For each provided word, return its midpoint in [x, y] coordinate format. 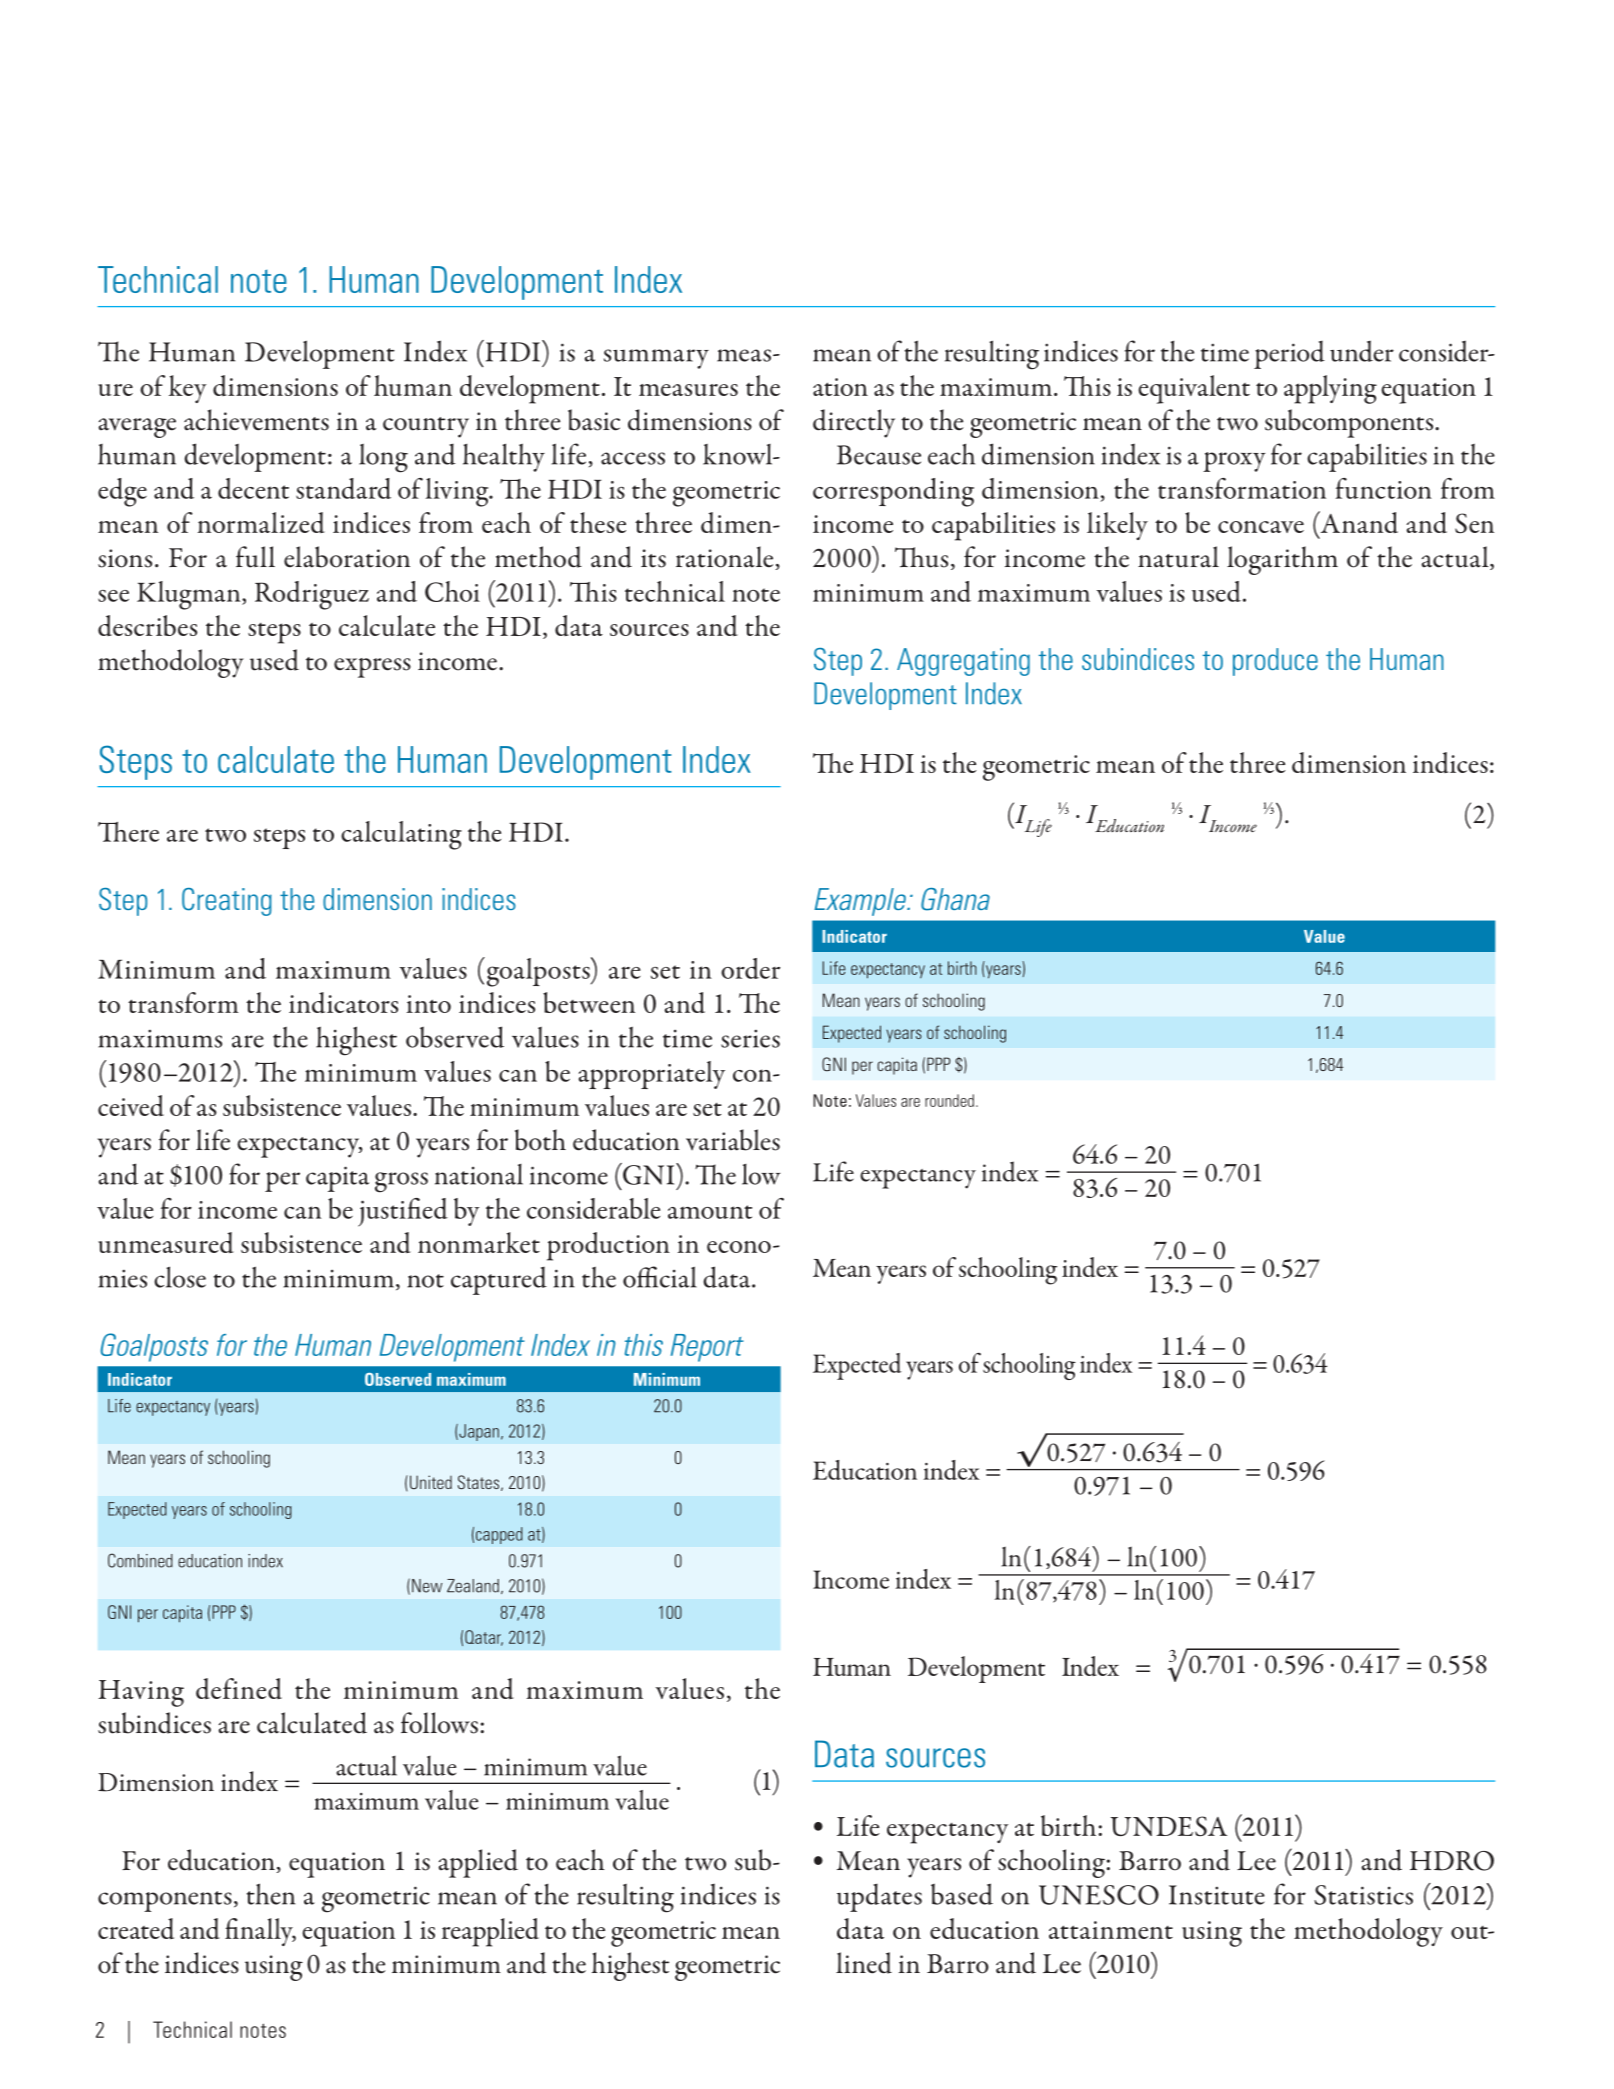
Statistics [1363, 1895]
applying [1330, 389]
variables [733, 1140]
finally [260, 1932]
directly [854, 423]
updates [879, 1897]
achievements [256, 420]
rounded [949, 1100]
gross [401, 1182]
